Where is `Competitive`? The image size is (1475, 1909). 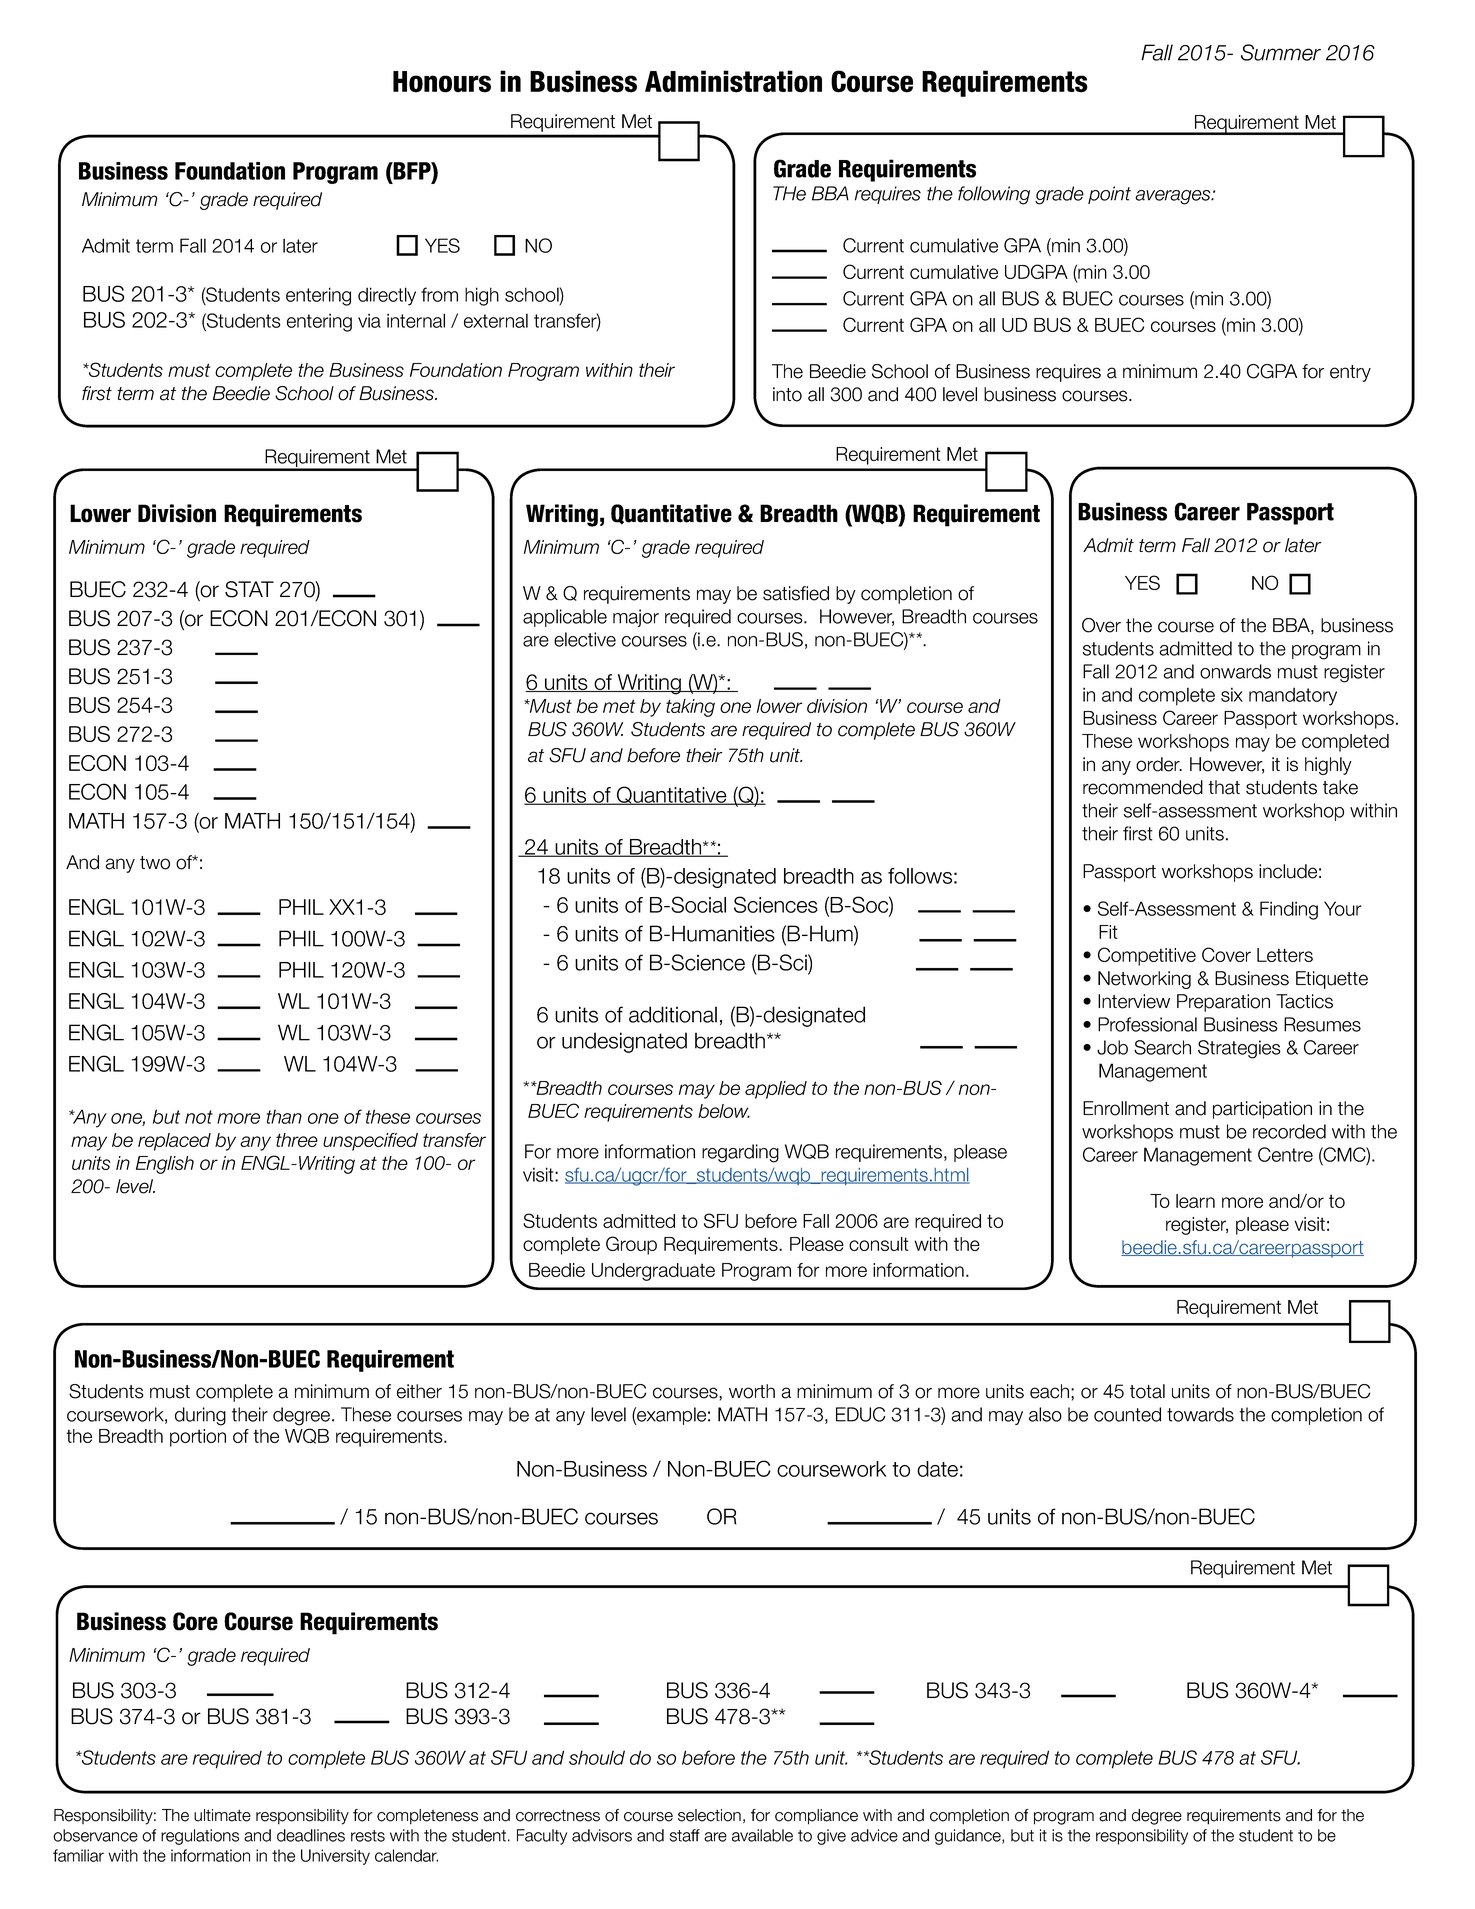
Competitive is located at coordinates (1147, 956).
